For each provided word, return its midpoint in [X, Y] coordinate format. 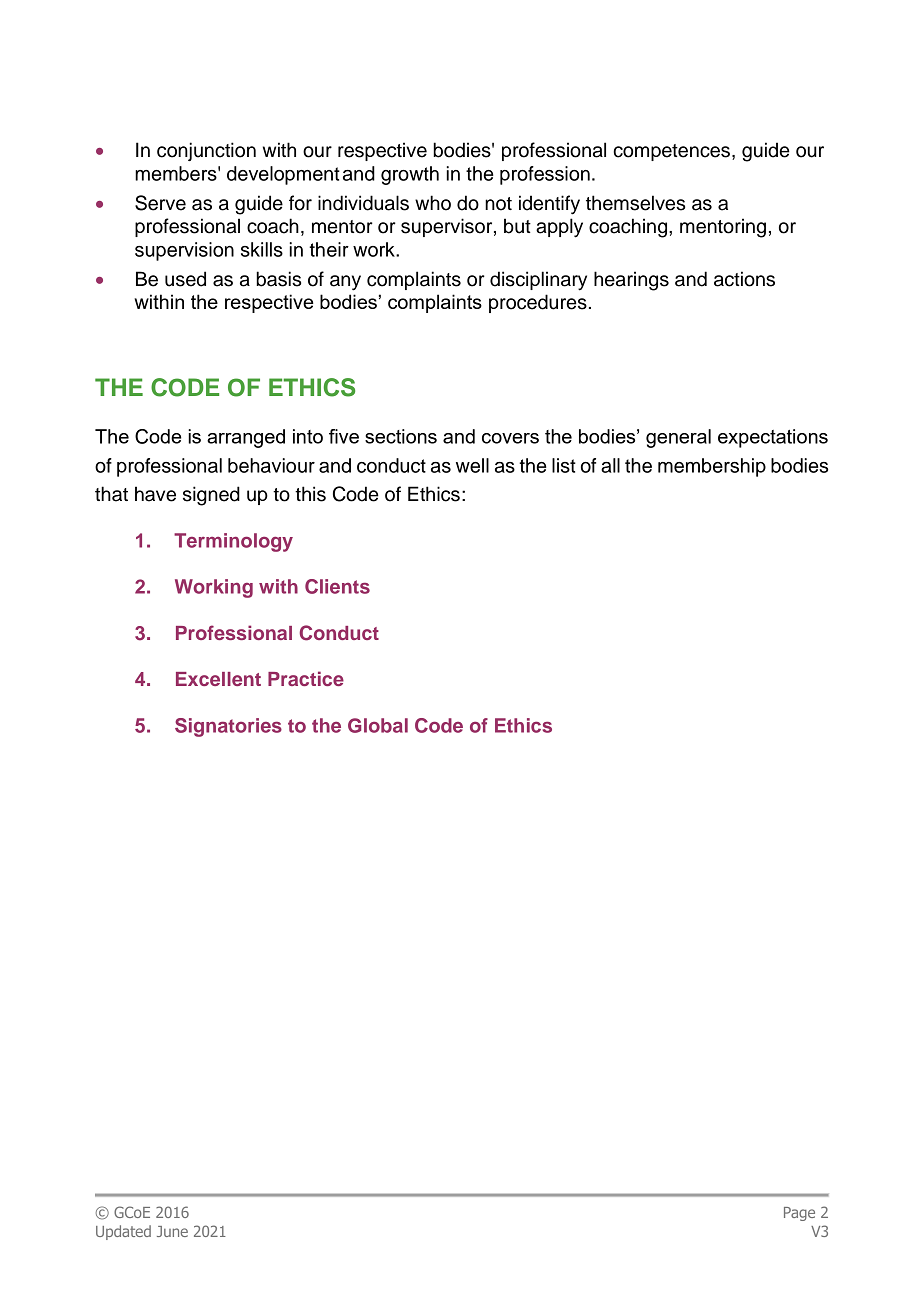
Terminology [233, 542]
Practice [306, 678]
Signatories [228, 727]
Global [378, 725]
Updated [123, 1232]
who [433, 203]
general [678, 438]
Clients [337, 586]
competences [671, 152]
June [172, 1231]
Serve [160, 203]
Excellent [218, 679]
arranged [246, 438]
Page [799, 1214]
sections [401, 436]
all [610, 465]
